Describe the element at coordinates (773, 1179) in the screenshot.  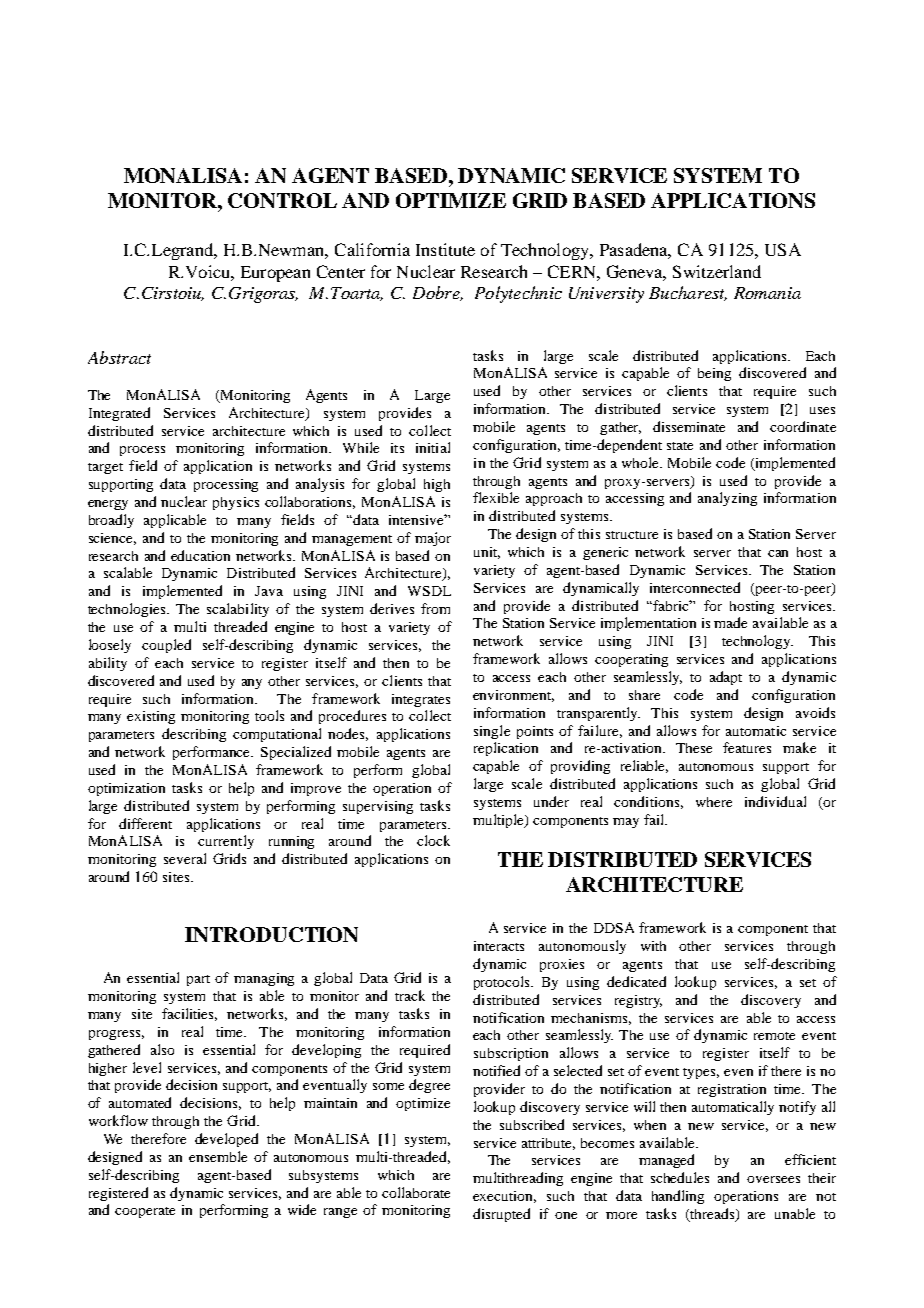
I see `oversees` at that location.
